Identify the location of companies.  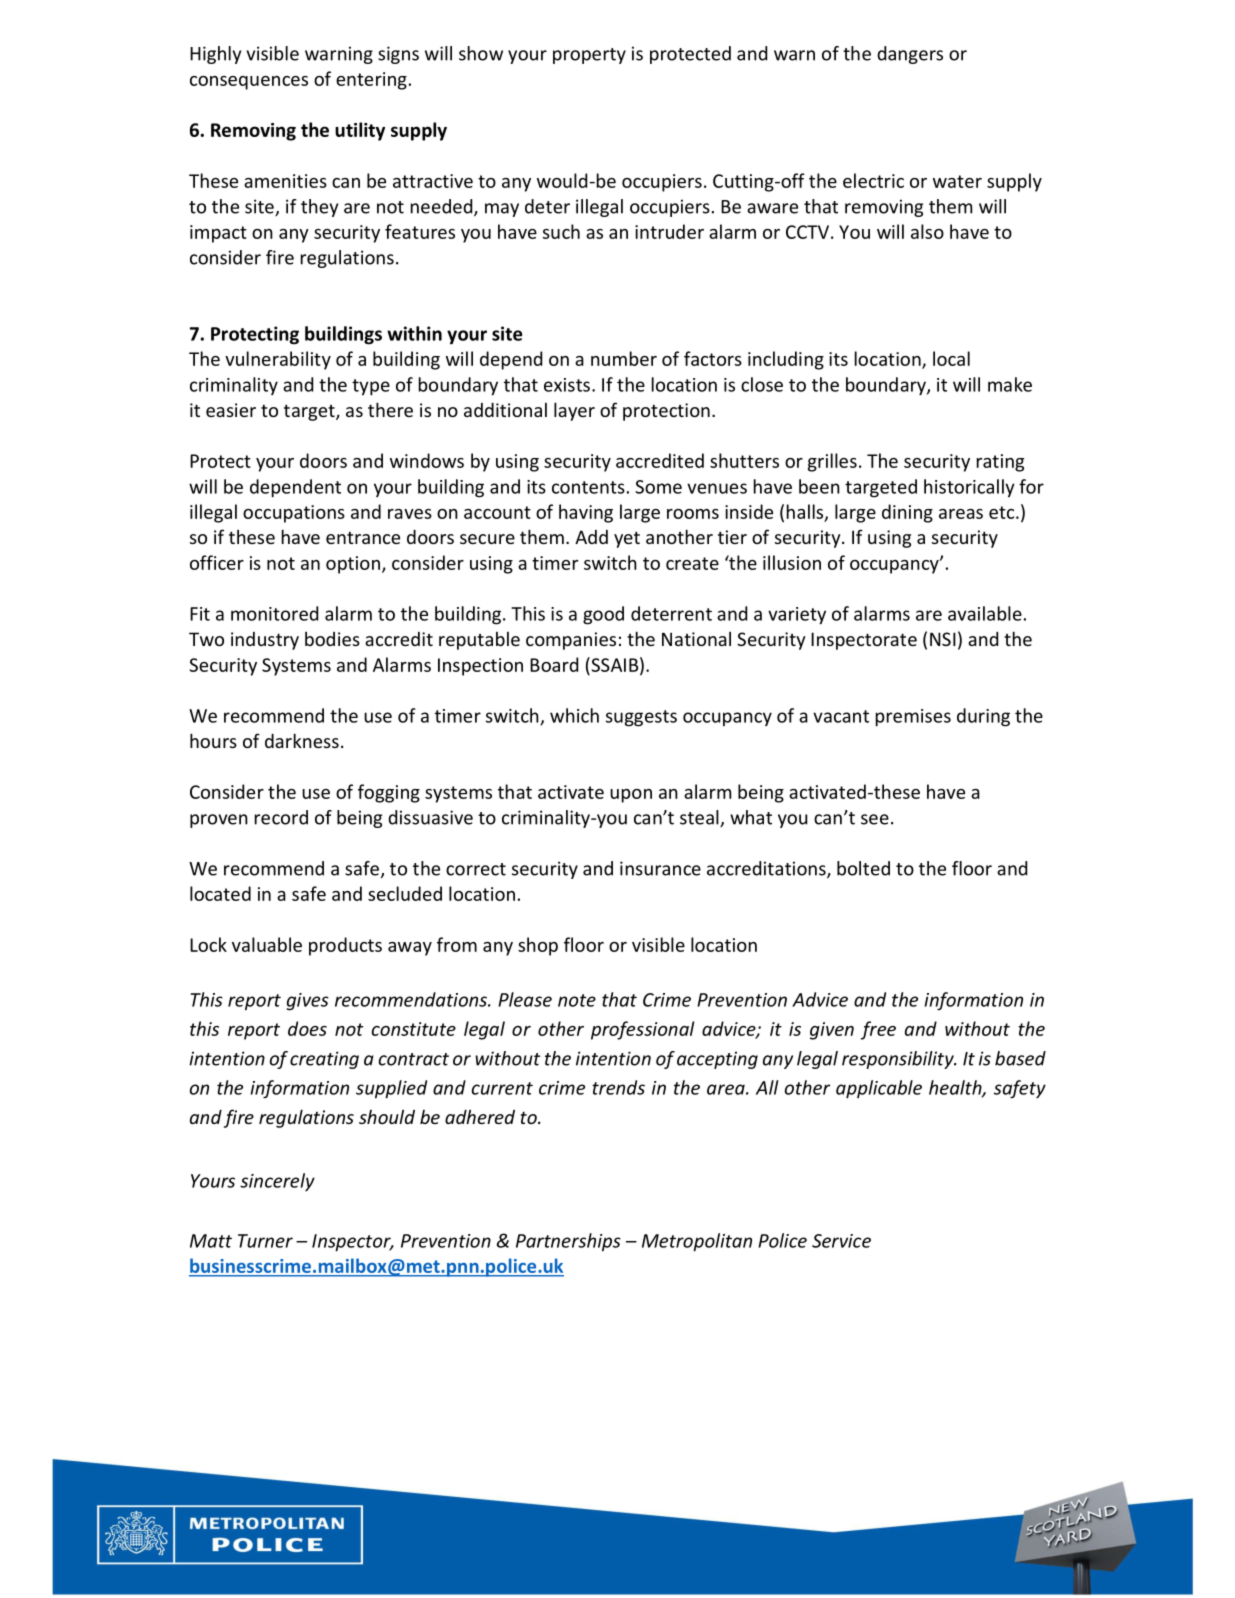
(571, 641).
